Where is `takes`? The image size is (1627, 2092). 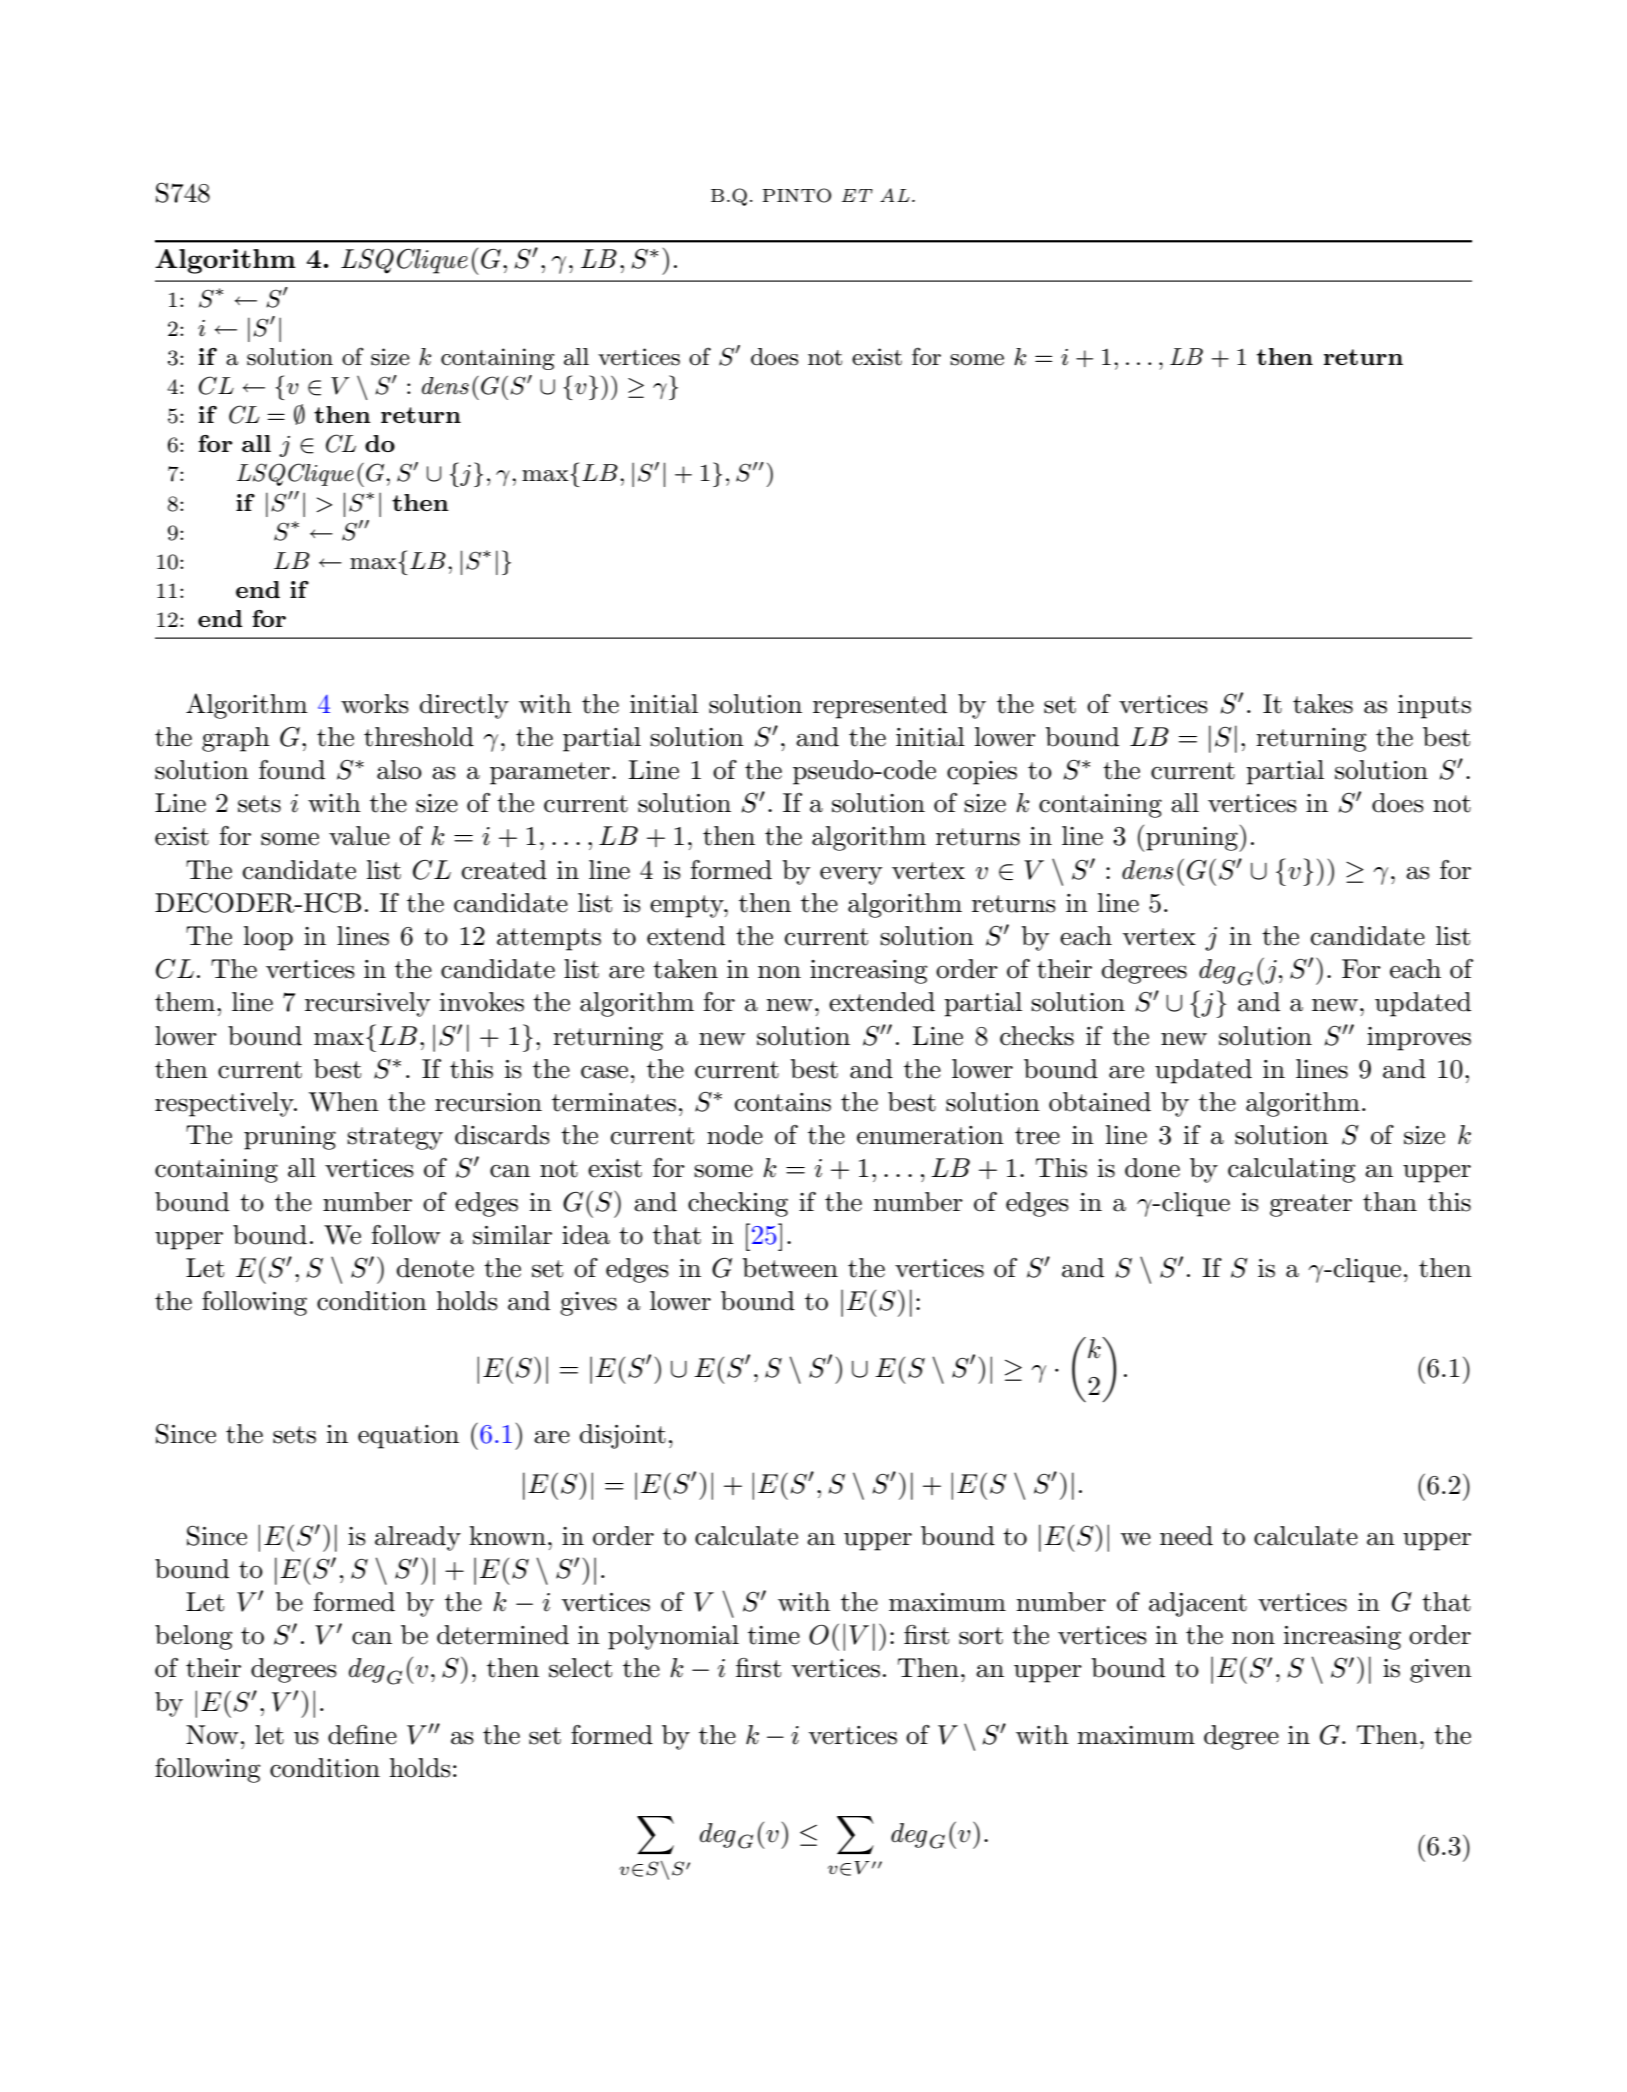
takes is located at coordinates (1323, 704).
